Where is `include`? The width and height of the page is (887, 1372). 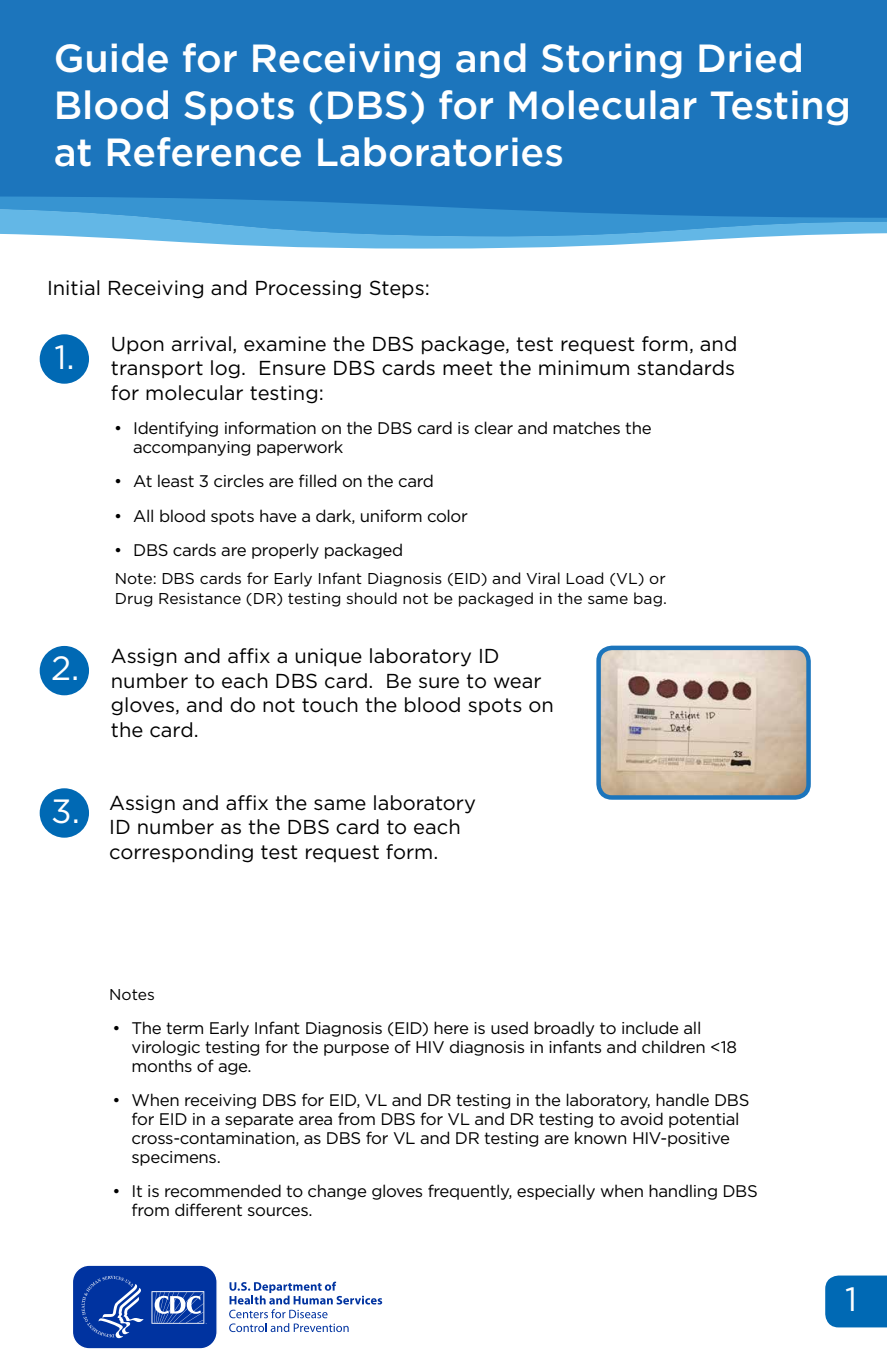 include is located at coordinates (650, 1027).
